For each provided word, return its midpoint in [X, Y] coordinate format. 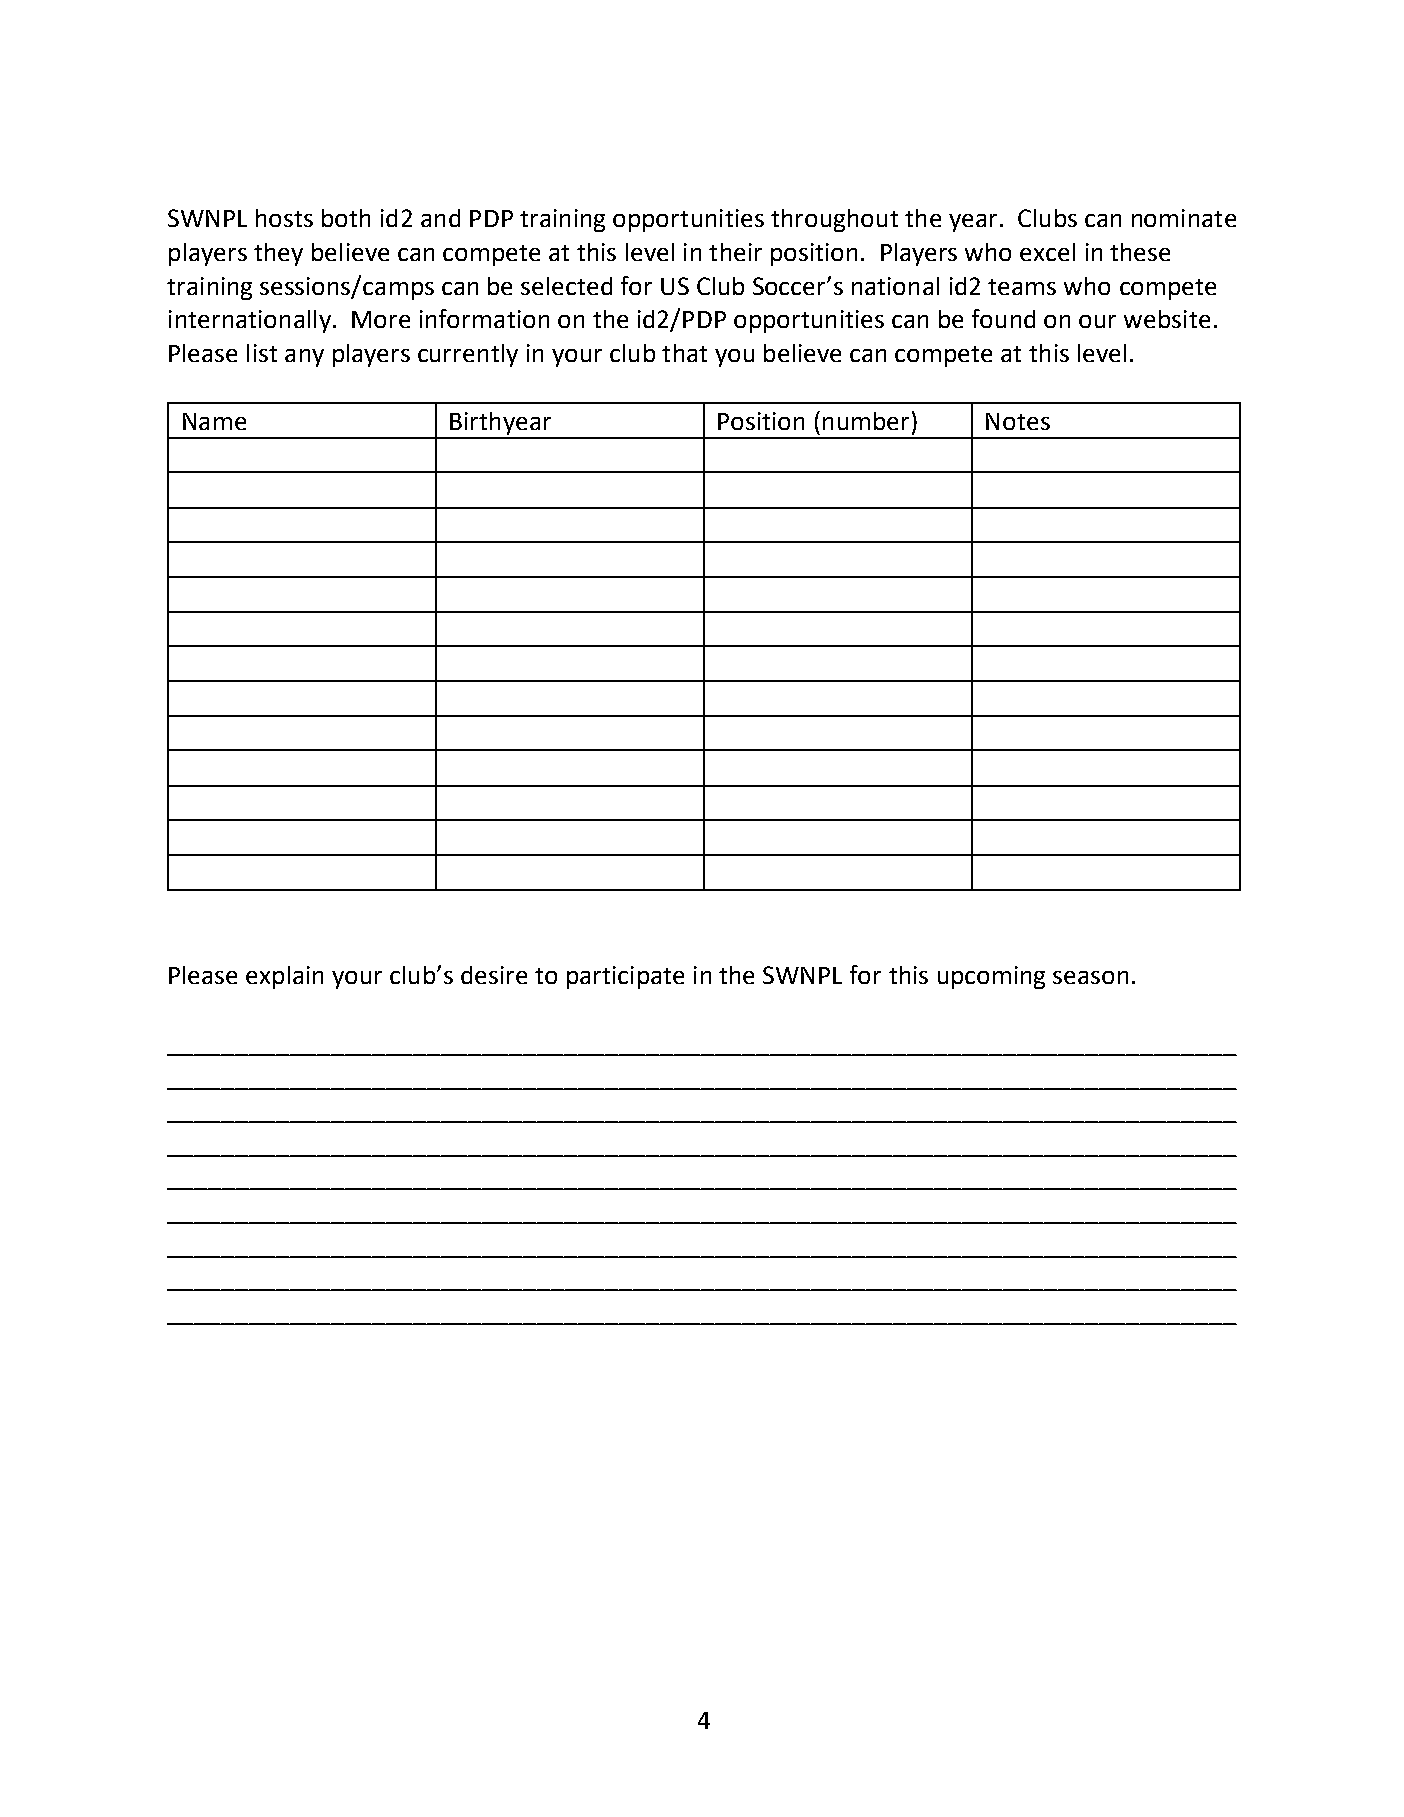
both [346, 218]
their [735, 252]
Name [214, 421]
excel [1047, 252]
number [866, 421]
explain [284, 977]
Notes [1018, 421]
